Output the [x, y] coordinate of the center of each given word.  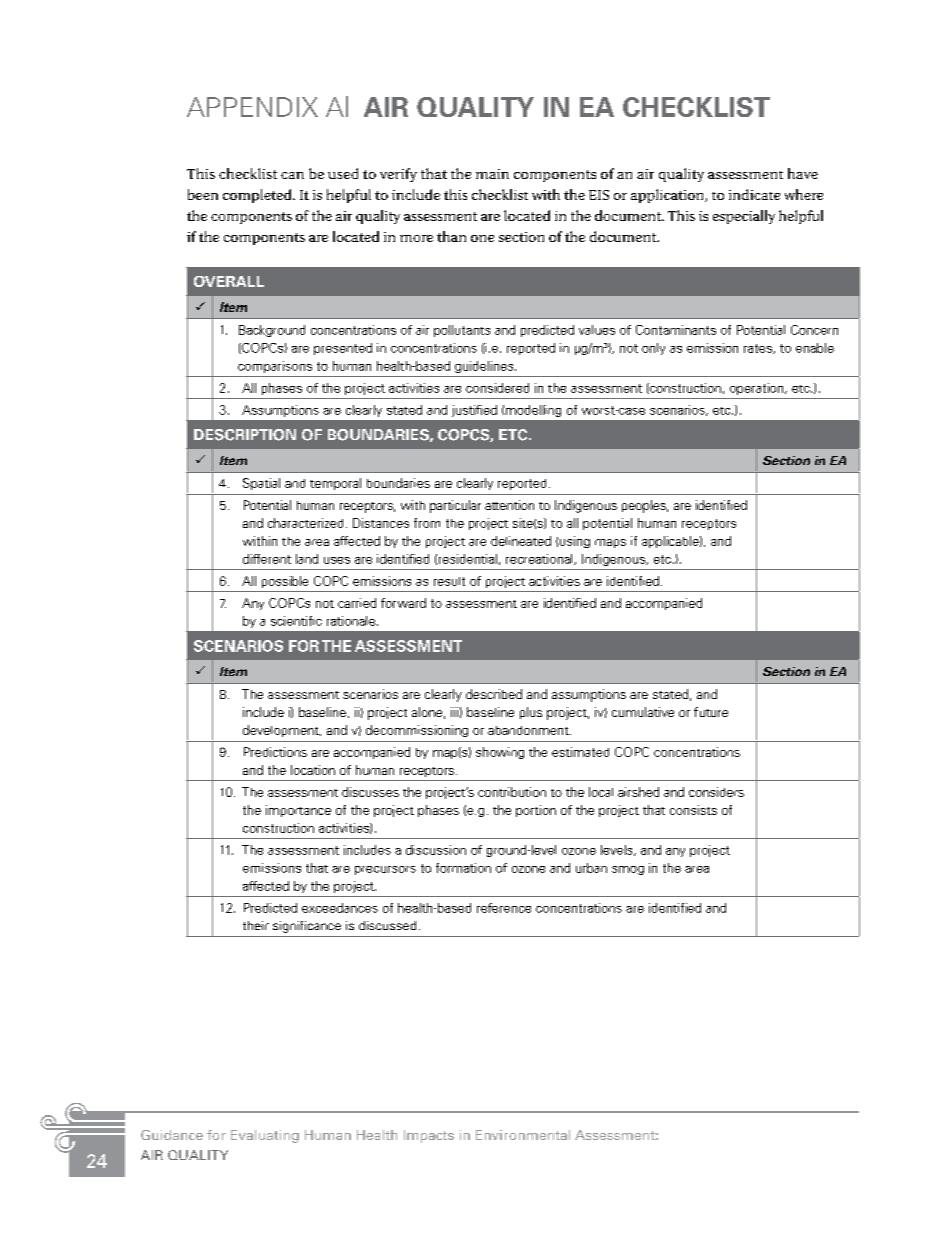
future [711, 712]
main [492, 174]
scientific [296, 621]
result [449, 581]
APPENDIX [252, 107]
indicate [754, 194]
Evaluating [265, 1136]
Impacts [429, 1136]
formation [463, 868]
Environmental [523, 1135]
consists [693, 810]
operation [758, 389]
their [256, 925]
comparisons [275, 367]
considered [497, 388]
